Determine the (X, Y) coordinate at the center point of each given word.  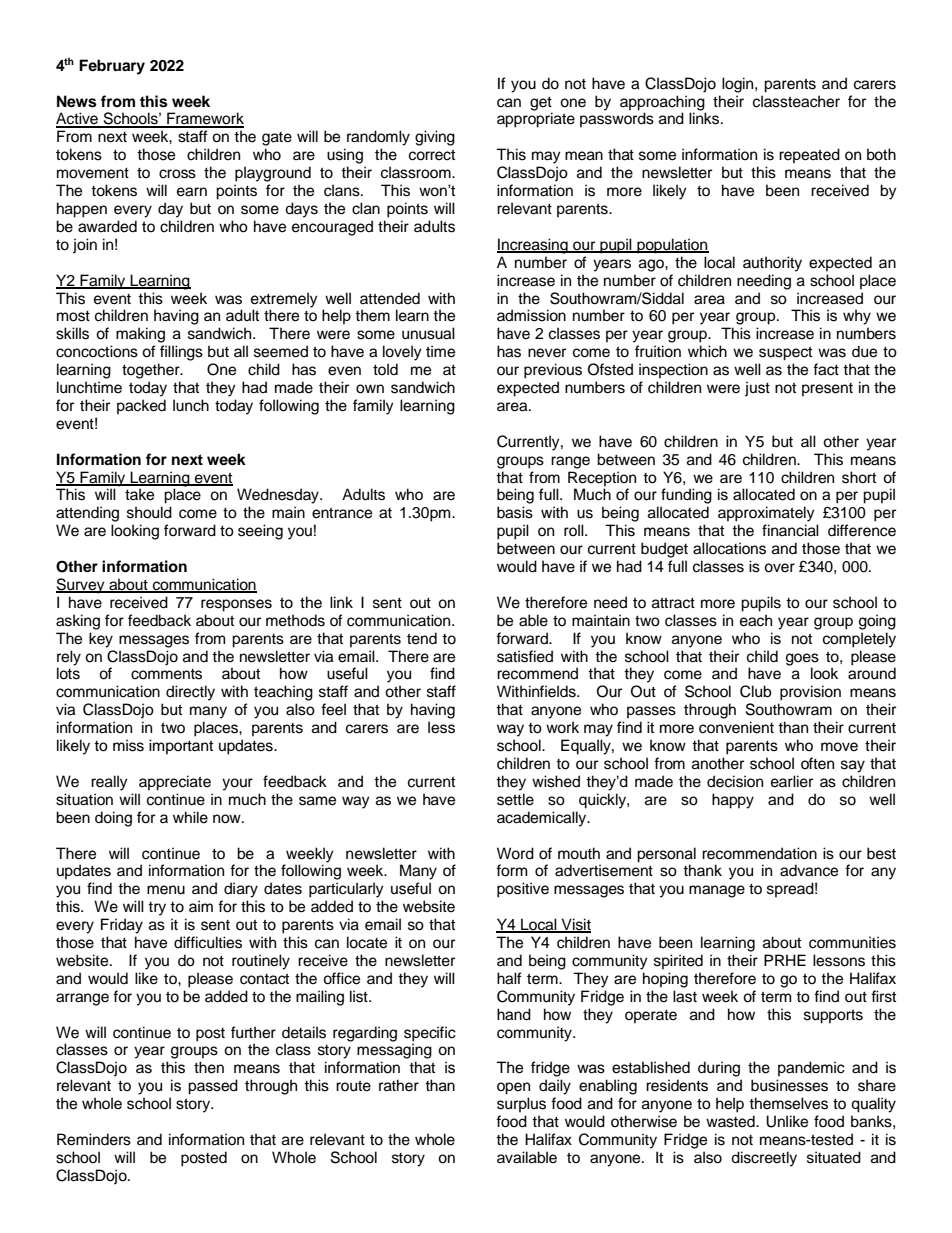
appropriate (536, 120)
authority (772, 264)
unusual (428, 333)
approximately (766, 514)
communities (852, 942)
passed (213, 1087)
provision (810, 693)
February (112, 67)
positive (523, 890)
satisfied (525, 656)
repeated (809, 156)
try (157, 909)
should (149, 512)
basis (515, 512)
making (140, 335)
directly (190, 693)
